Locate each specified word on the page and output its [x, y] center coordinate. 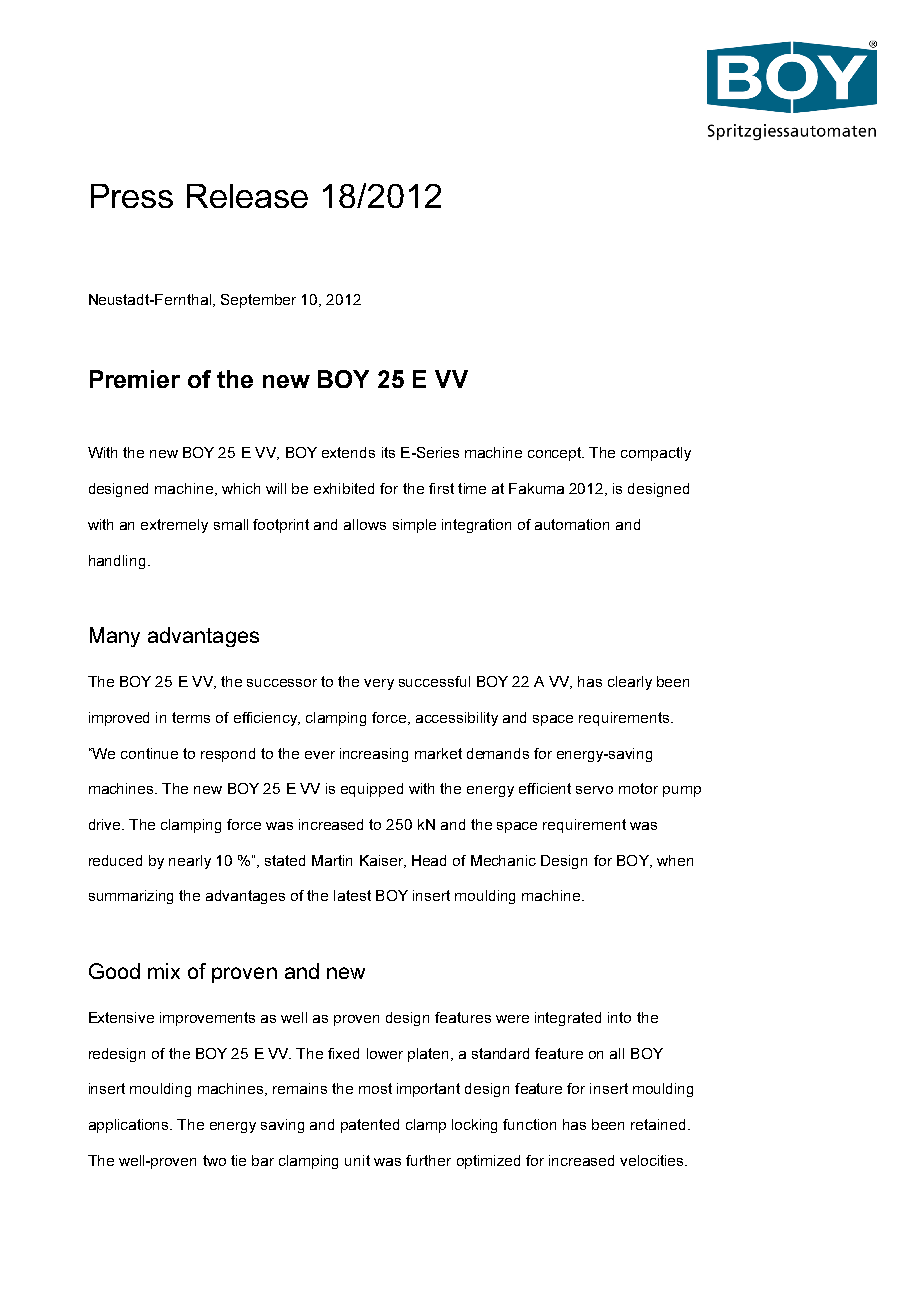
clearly [630, 683]
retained [658, 1124]
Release [247, 196]
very [379, 684]
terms [191, 717]
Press [132, 196]
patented [370, 1126]
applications [130, 1126]
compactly [656, 454]
